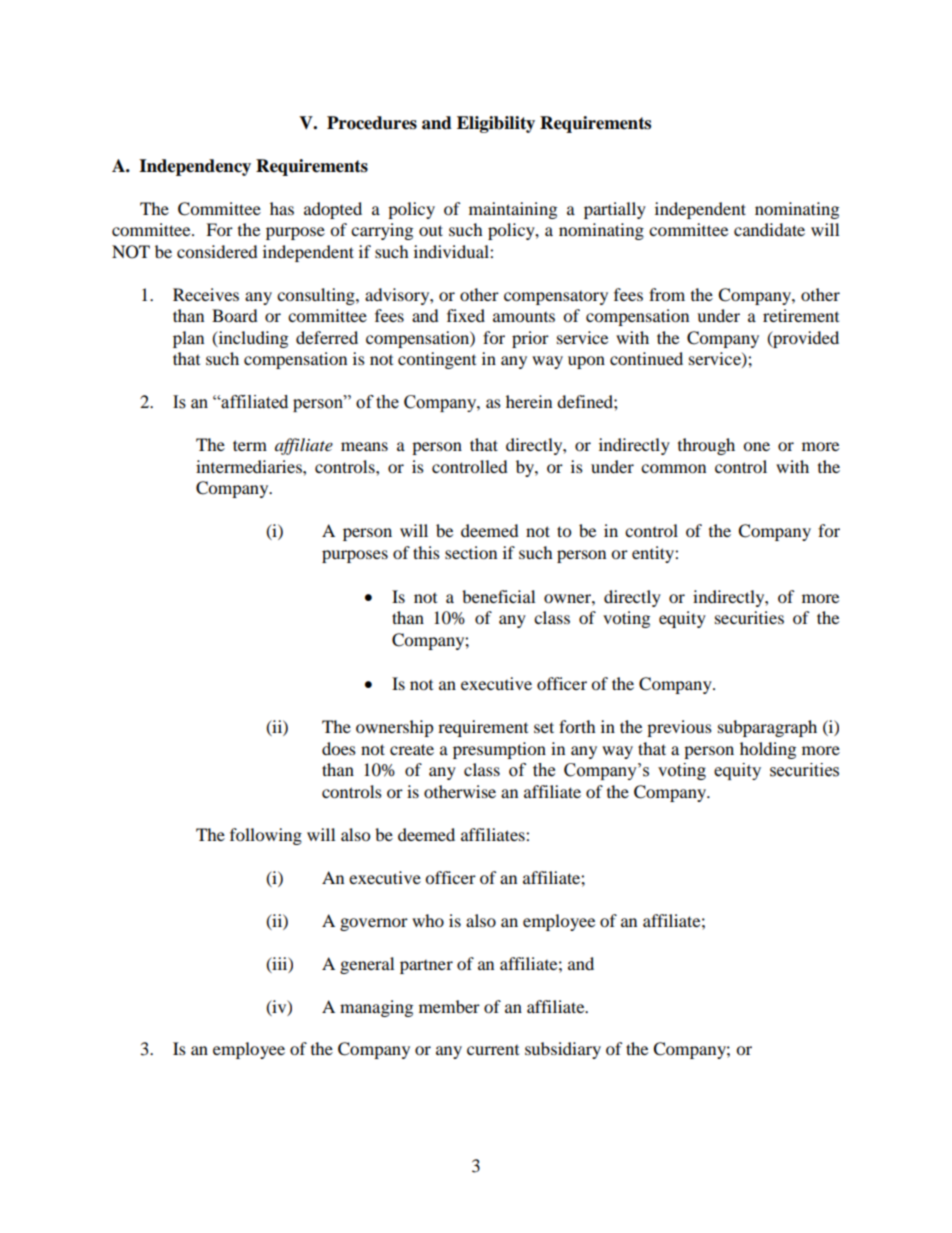 The image size is (952, 1233). Describe the element at coordinates (493, 1050) in the page. I see `current` at that location.
